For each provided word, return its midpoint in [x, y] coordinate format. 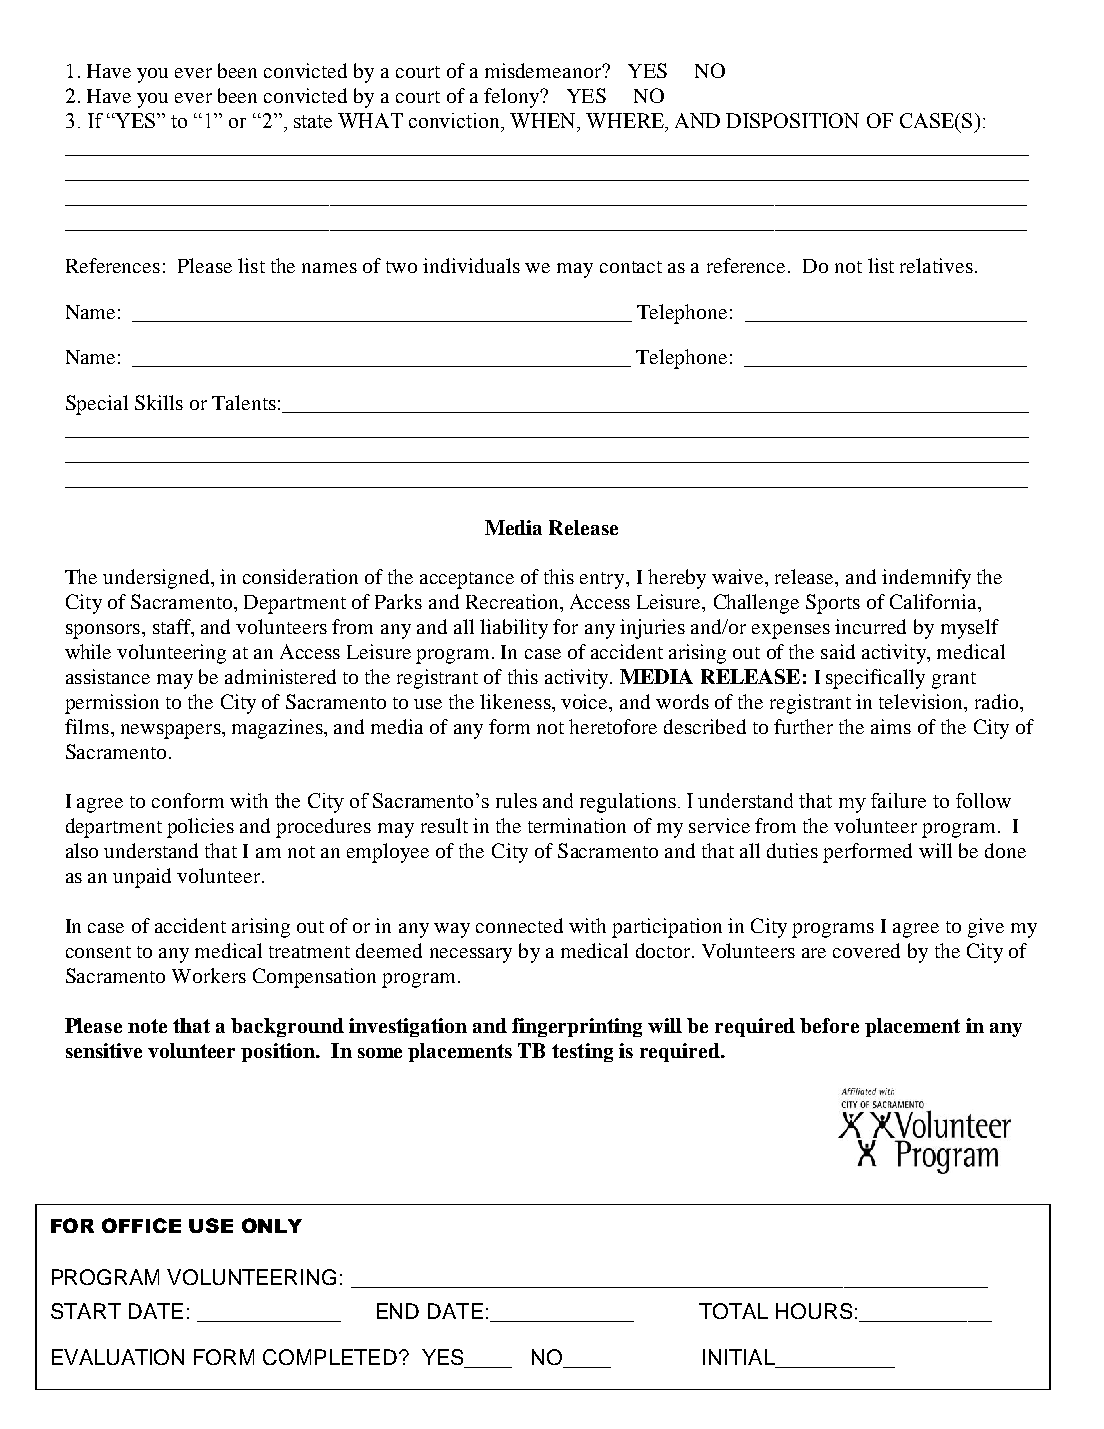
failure [898, 800]
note [147, 1026]
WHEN [544, 122]
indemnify [926, 579]
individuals [471, 265]
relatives [936, 265]
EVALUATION [118, 1357]
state [313, 121]
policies [200, 828]
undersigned [157, 579]
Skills [159, 402]
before [829, 1025]
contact [631, 267]
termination [577, 825]
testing [582, 1052]
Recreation [513, 601]
